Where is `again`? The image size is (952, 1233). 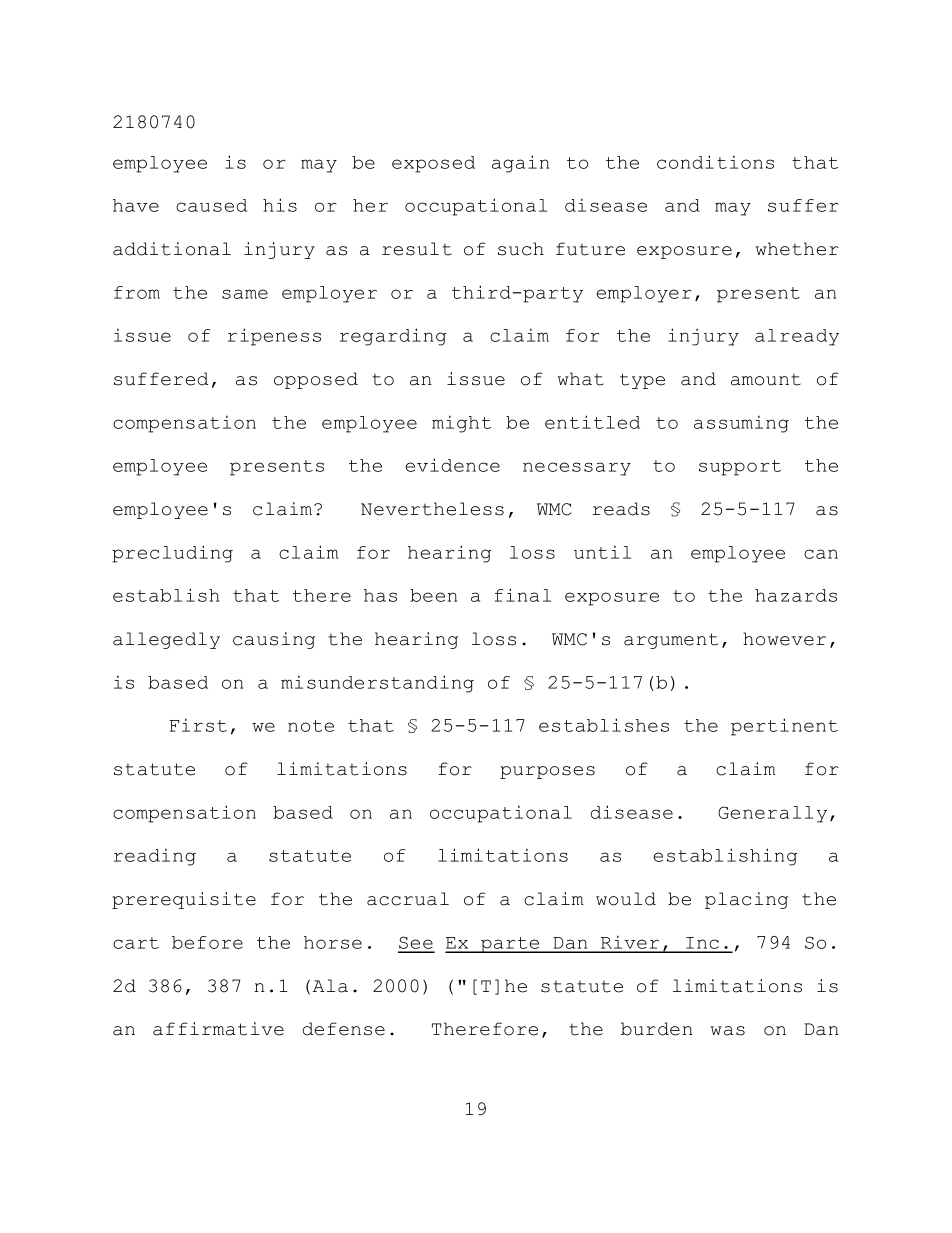 again is located at coordinates (520, 164).
